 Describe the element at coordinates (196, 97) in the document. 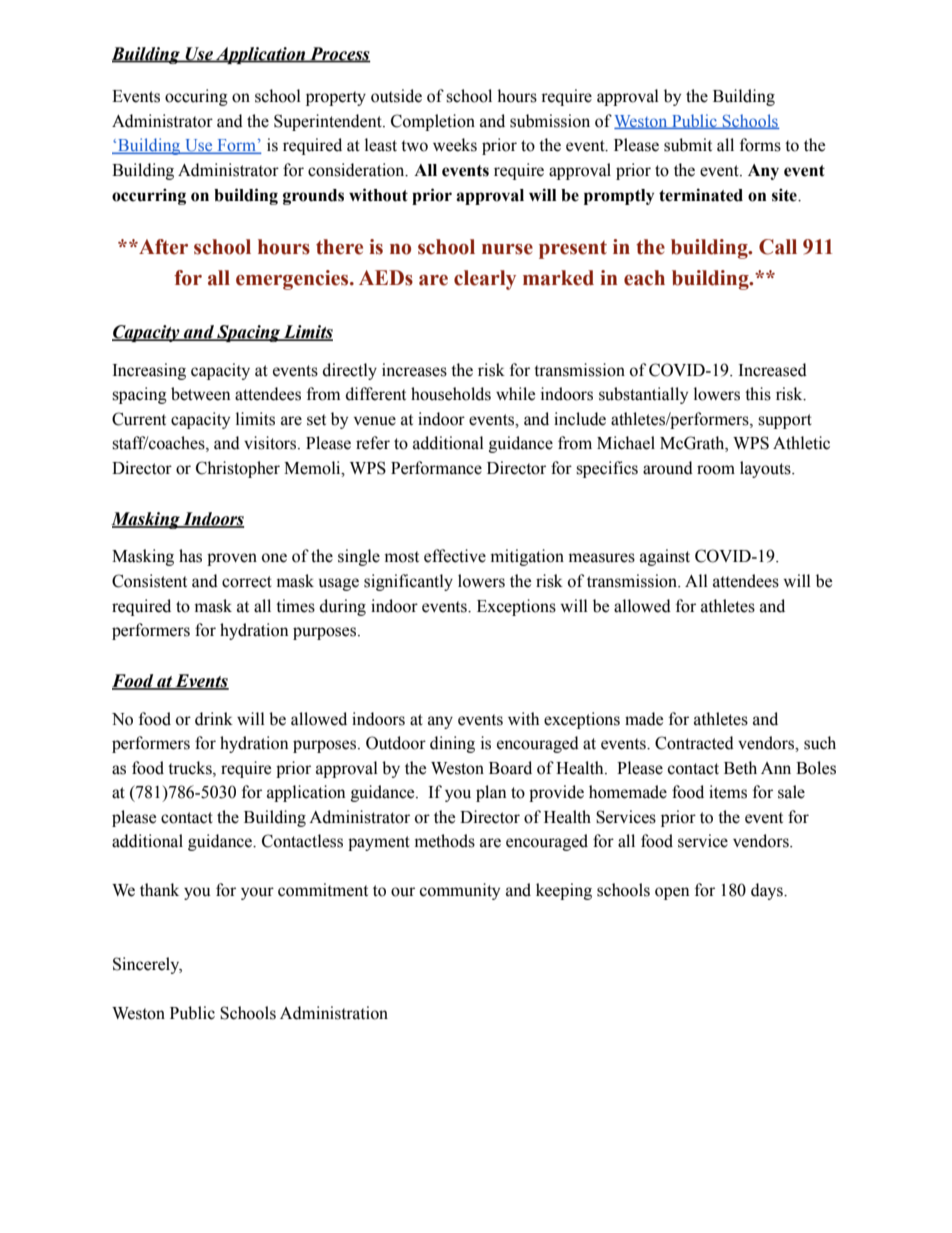

I see `occuring` at that location.
